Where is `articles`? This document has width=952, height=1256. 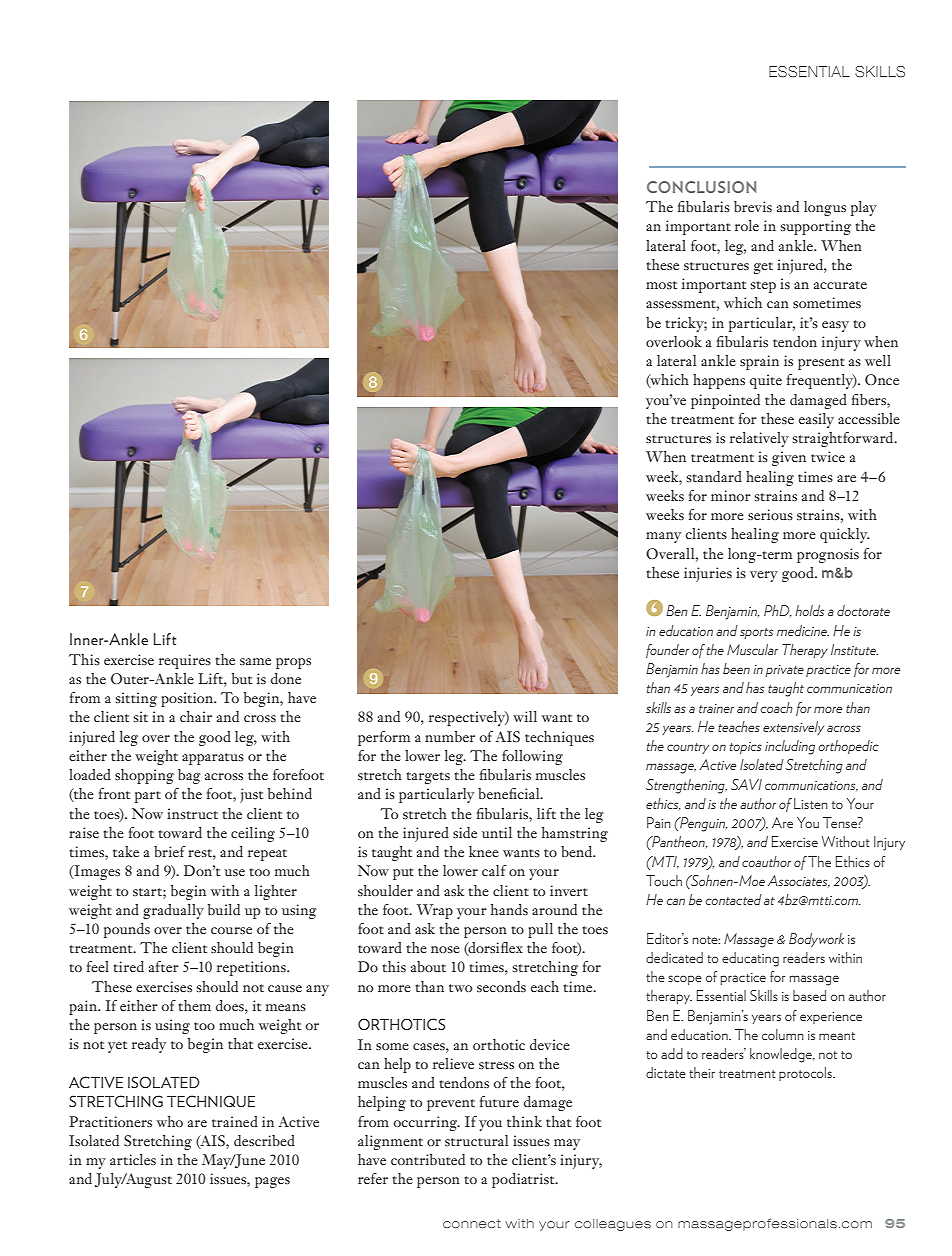 articles is located at coordinates (133, 1159).
